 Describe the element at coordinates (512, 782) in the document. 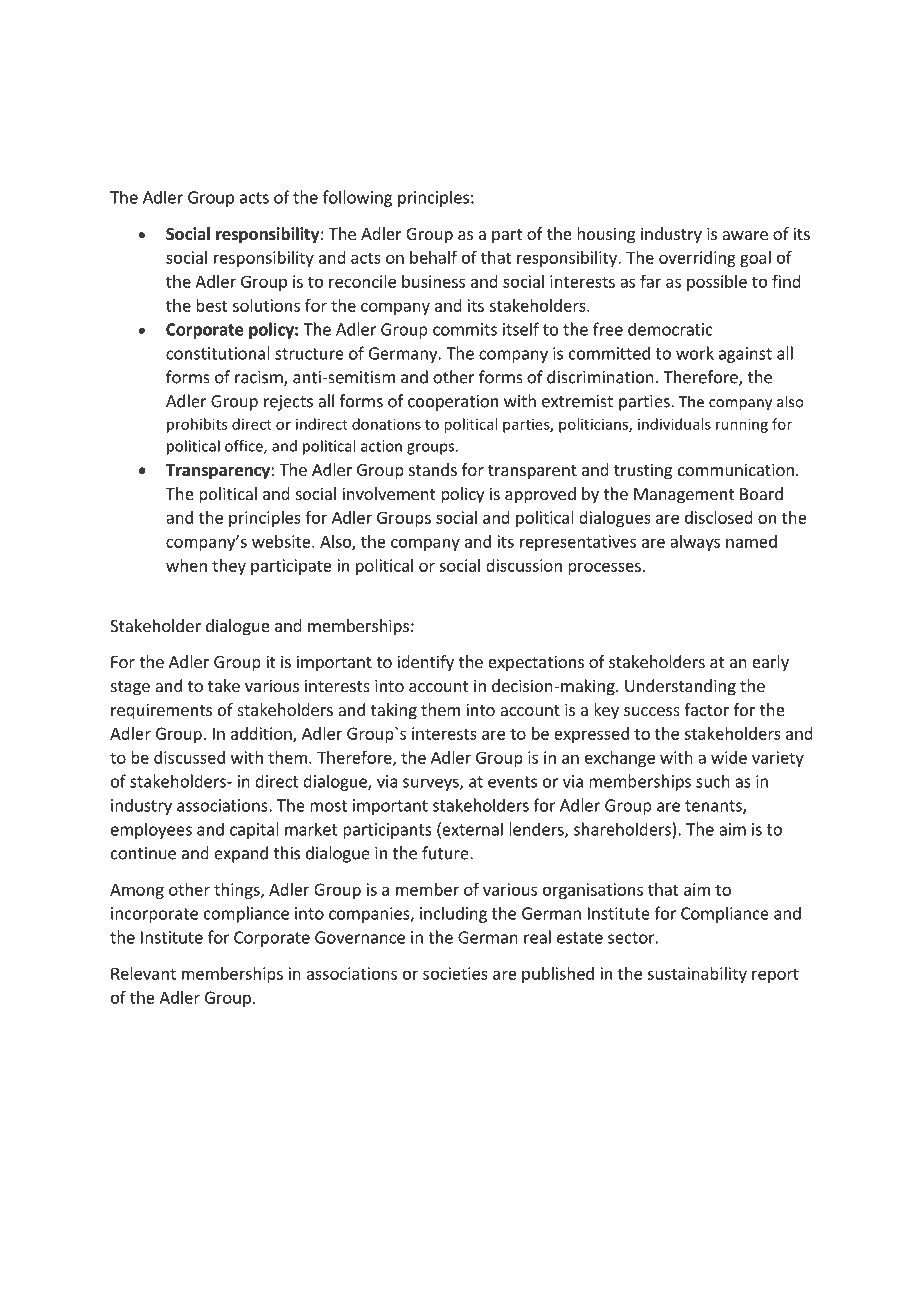

I see `events` at that location.
